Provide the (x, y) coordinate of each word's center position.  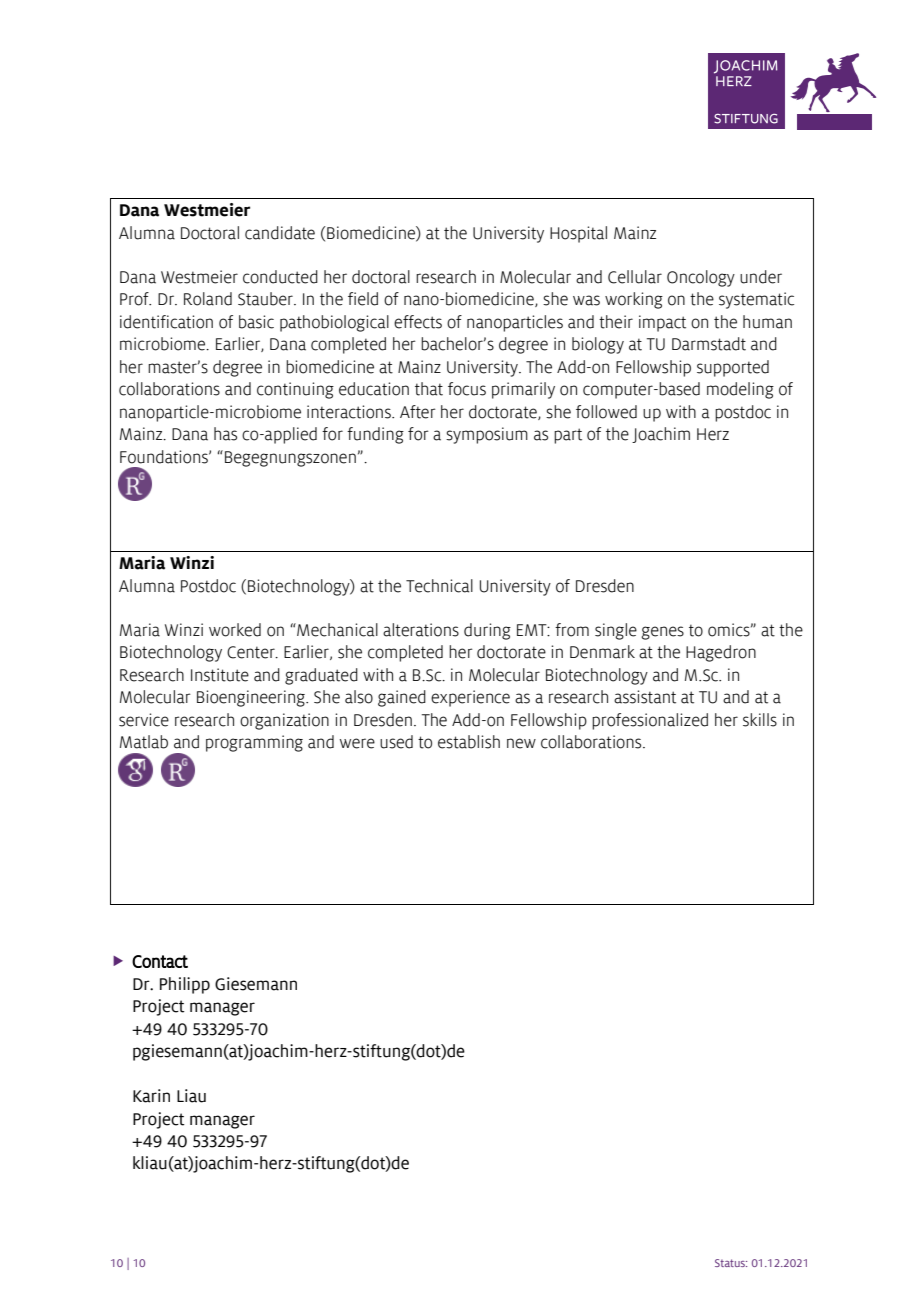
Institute (220, 675)
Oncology (701, 278)
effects (418, 322)
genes (662, 633)
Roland (208, 299)
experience (470, 698)
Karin (151, 1096)
